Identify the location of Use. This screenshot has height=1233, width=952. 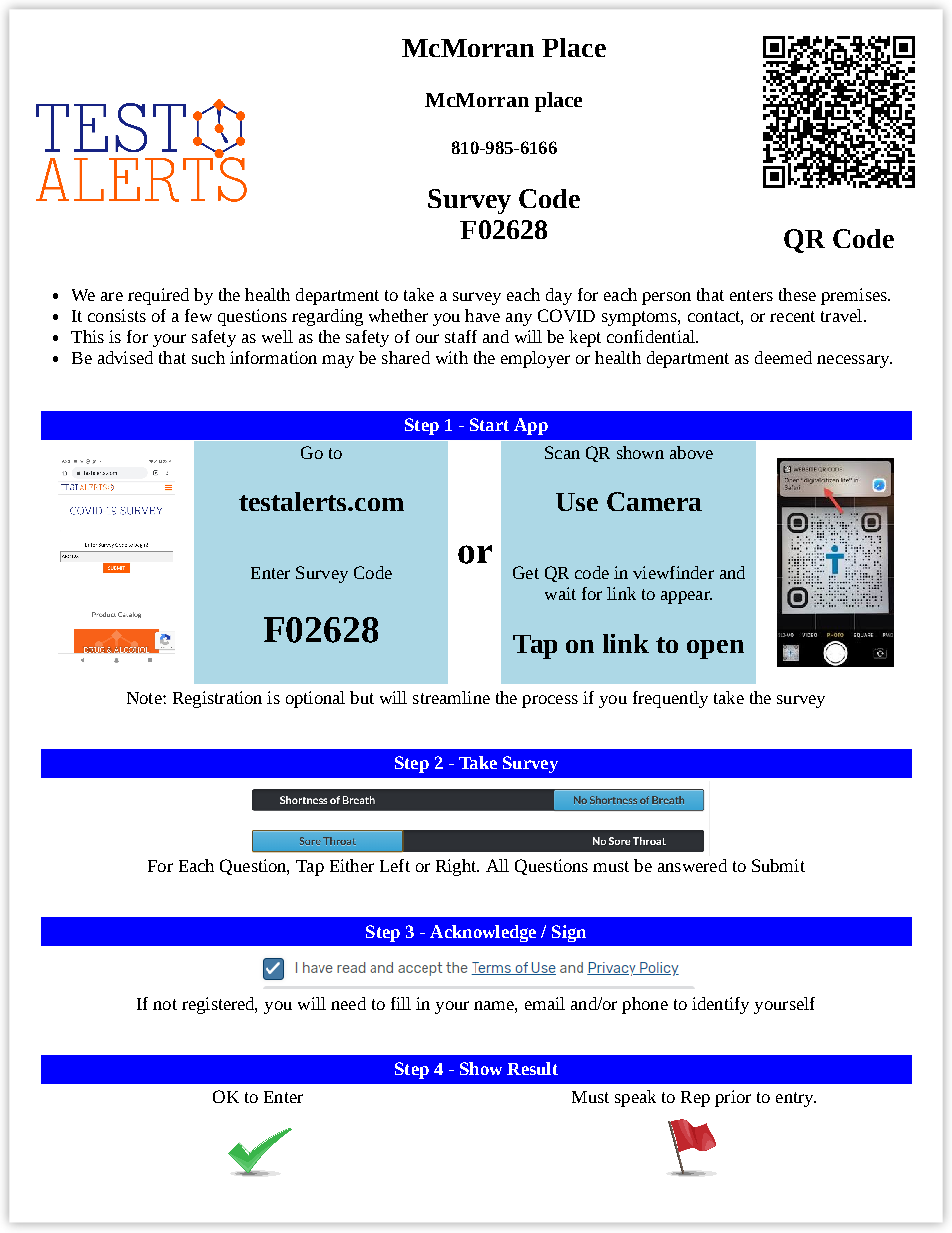
(577, 502).
